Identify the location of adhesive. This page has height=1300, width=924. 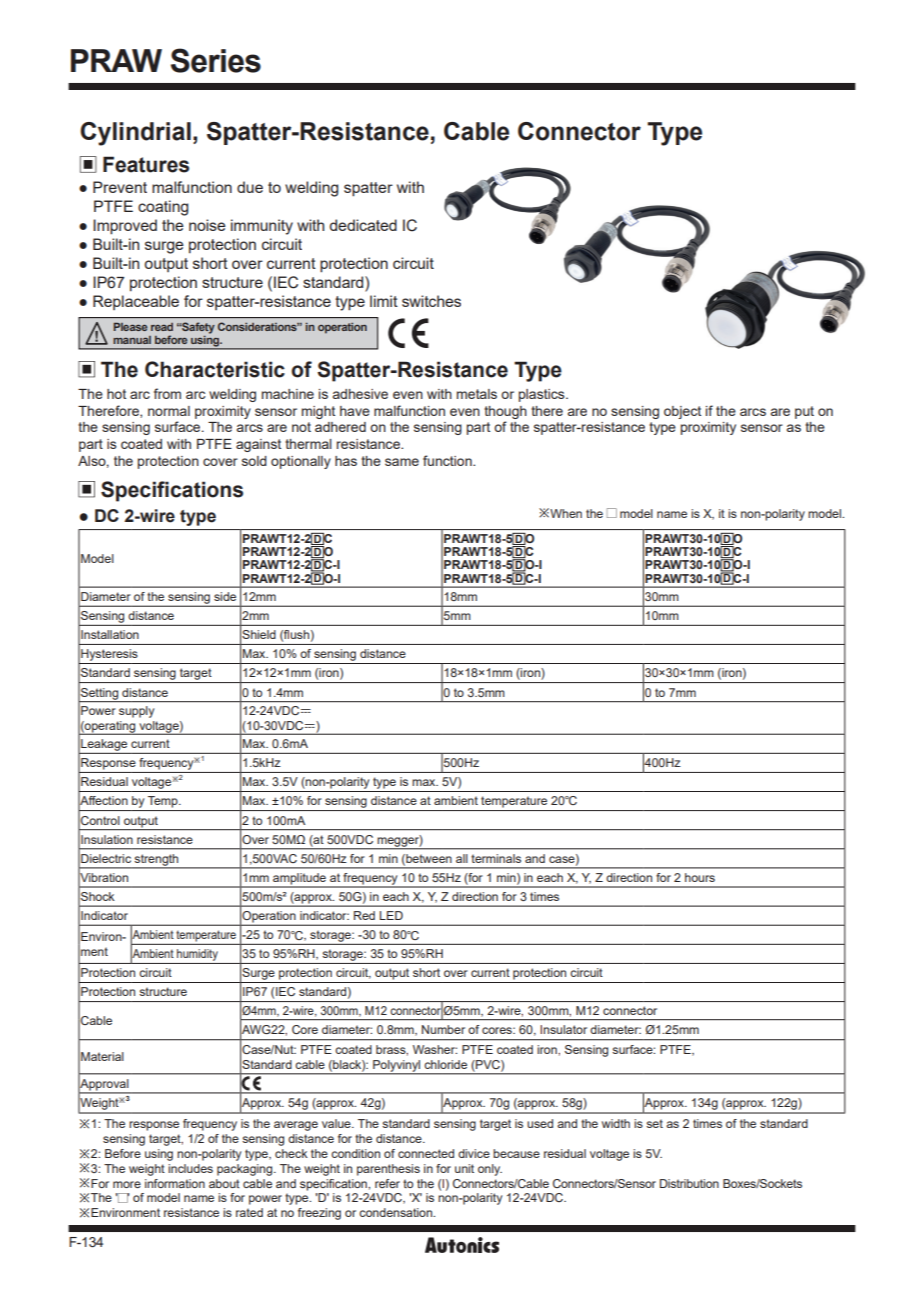
(360, 394).
